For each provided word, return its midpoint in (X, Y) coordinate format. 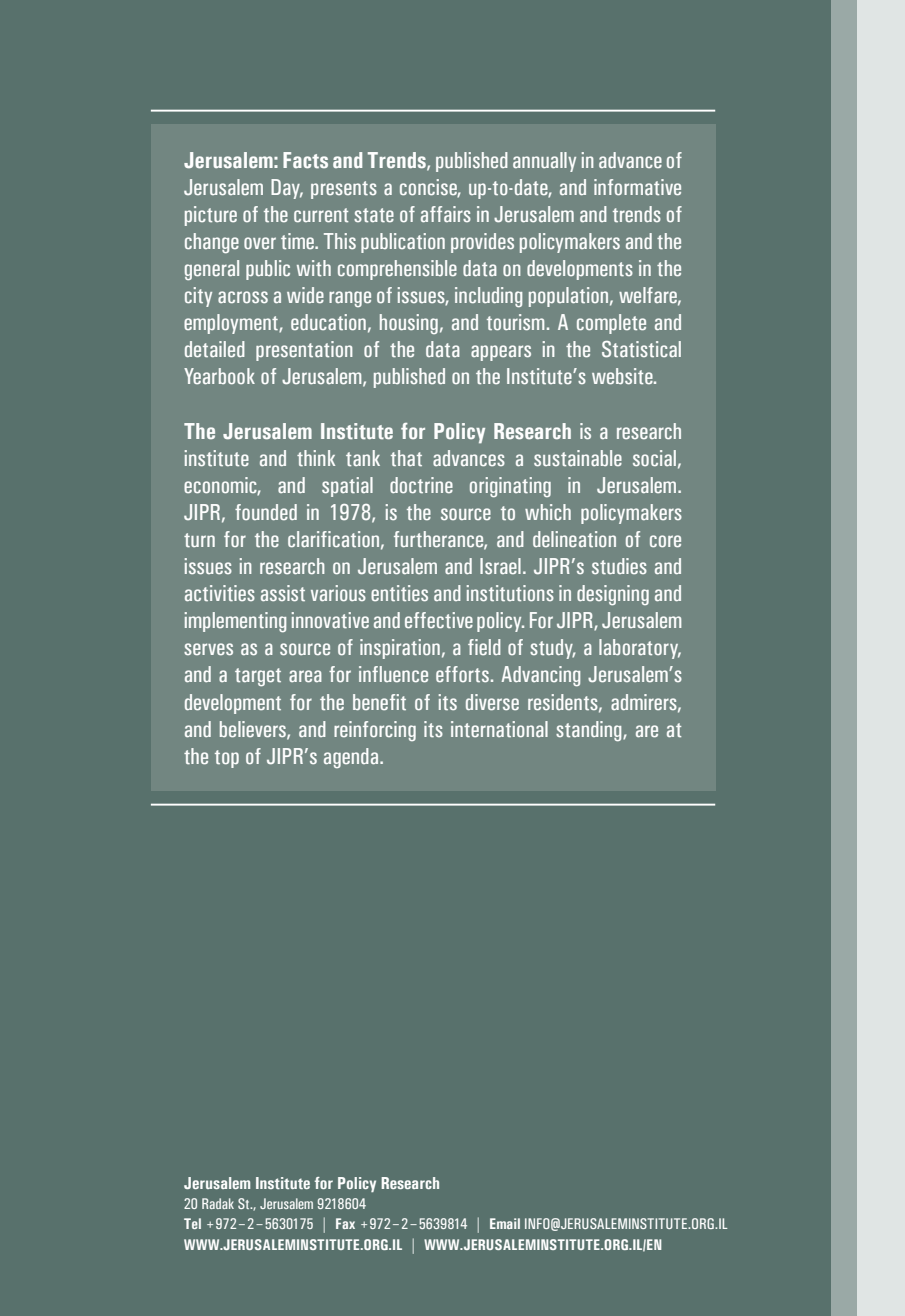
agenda (352, 758)
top (227, 759)
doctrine (421, 485)
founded (266, 512)
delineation (574, 539)
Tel (192, 1223)
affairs (446, 214)
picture (211, 216)
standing (590, 731)
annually (544, 162)
